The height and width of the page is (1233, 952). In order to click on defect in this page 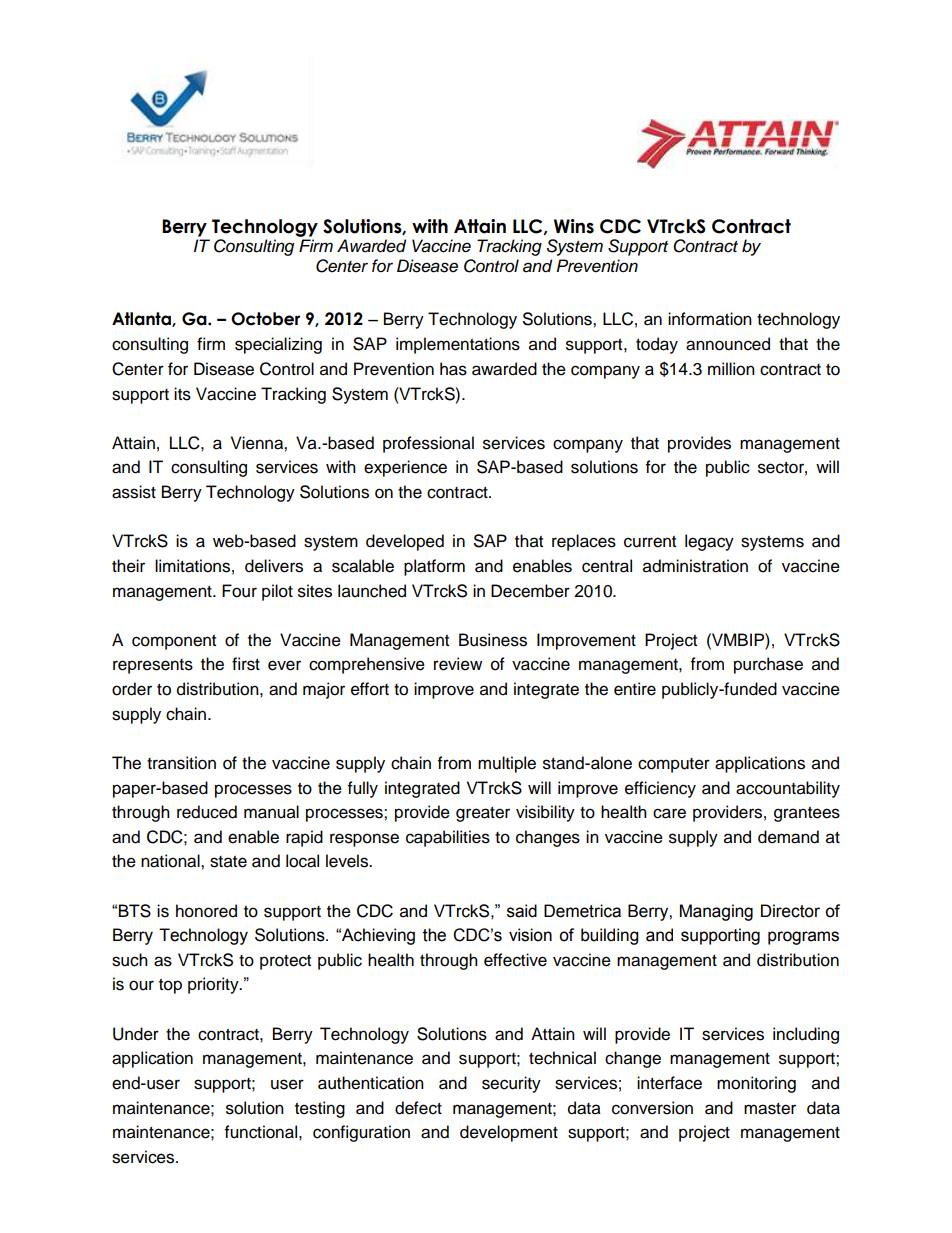, I will do `click(418, 1108)`.
